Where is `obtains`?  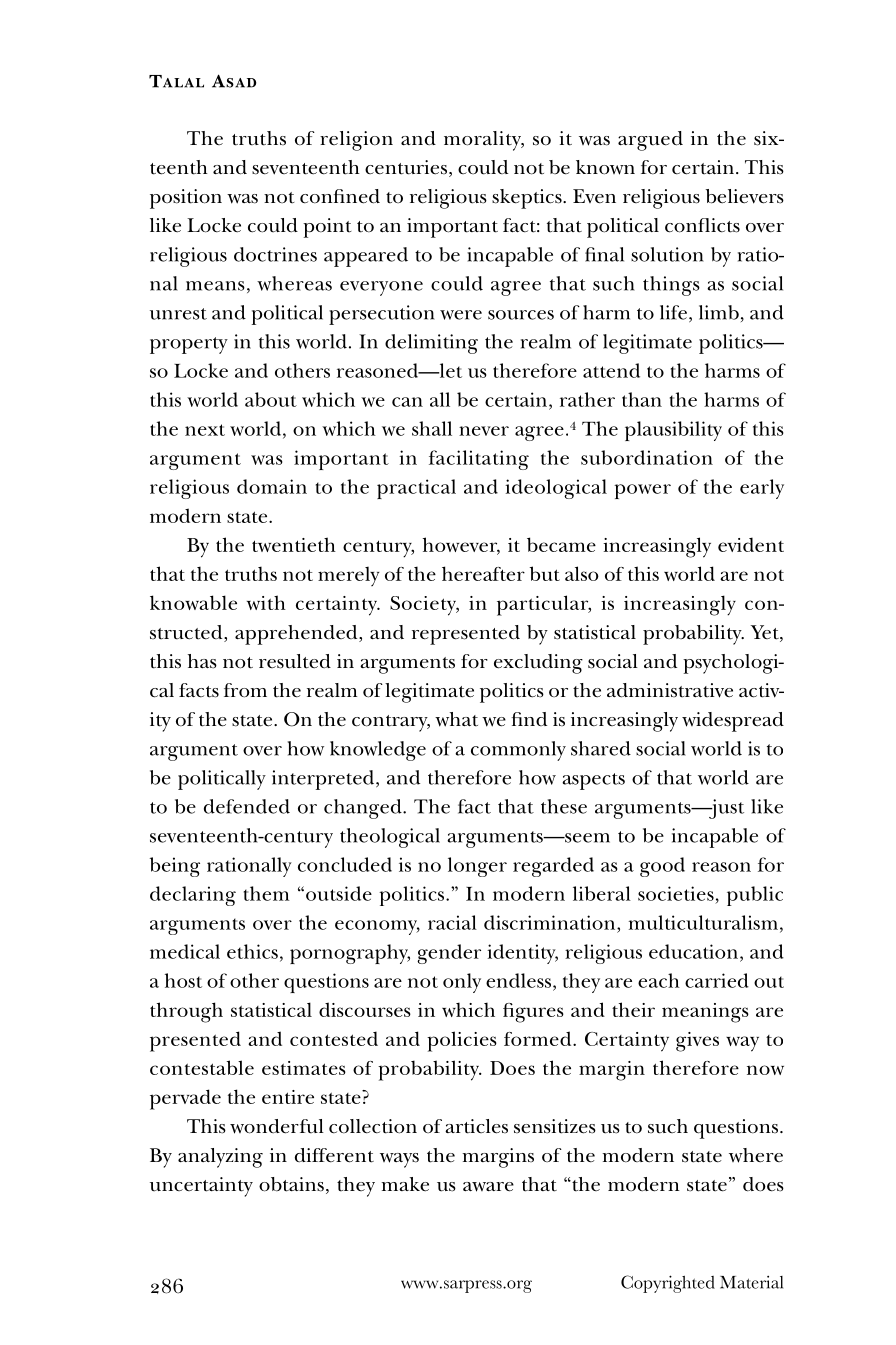 obtains is located at coordinates (291, 1184).
